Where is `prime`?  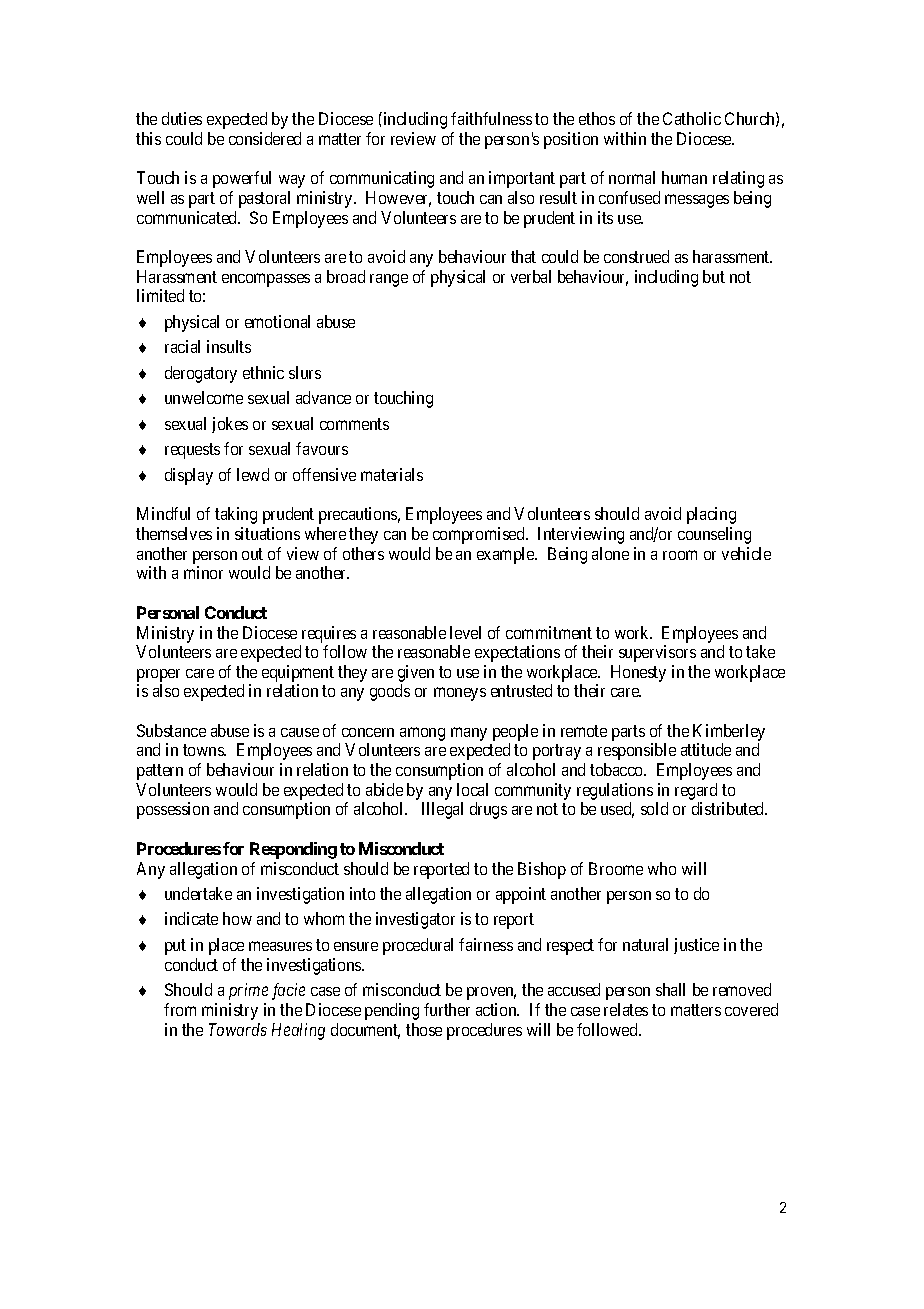
prime is located at coordinates (248, 991).
